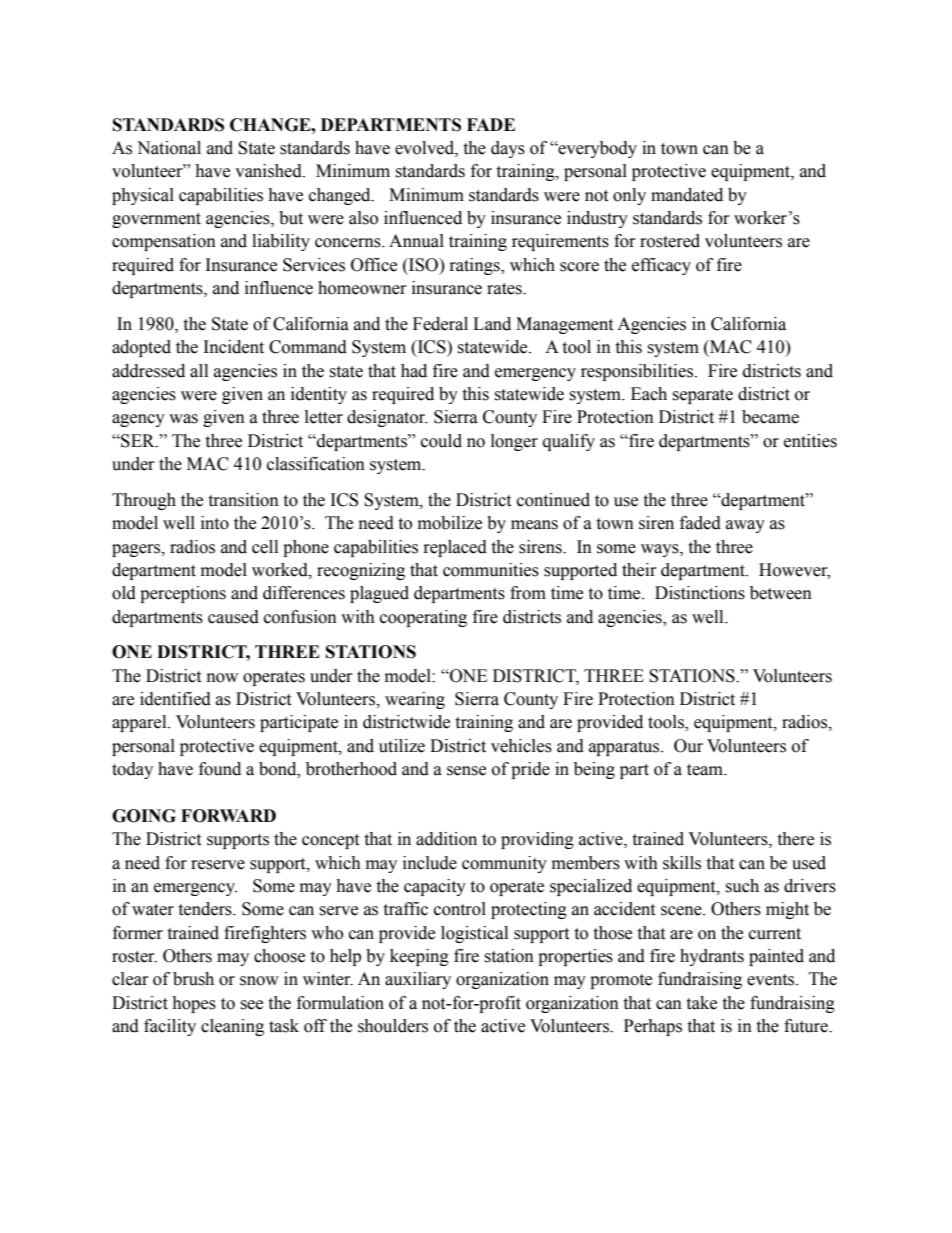 The width and height of the image is (952, 1233). I want to click on communities, so click(491, 570).
